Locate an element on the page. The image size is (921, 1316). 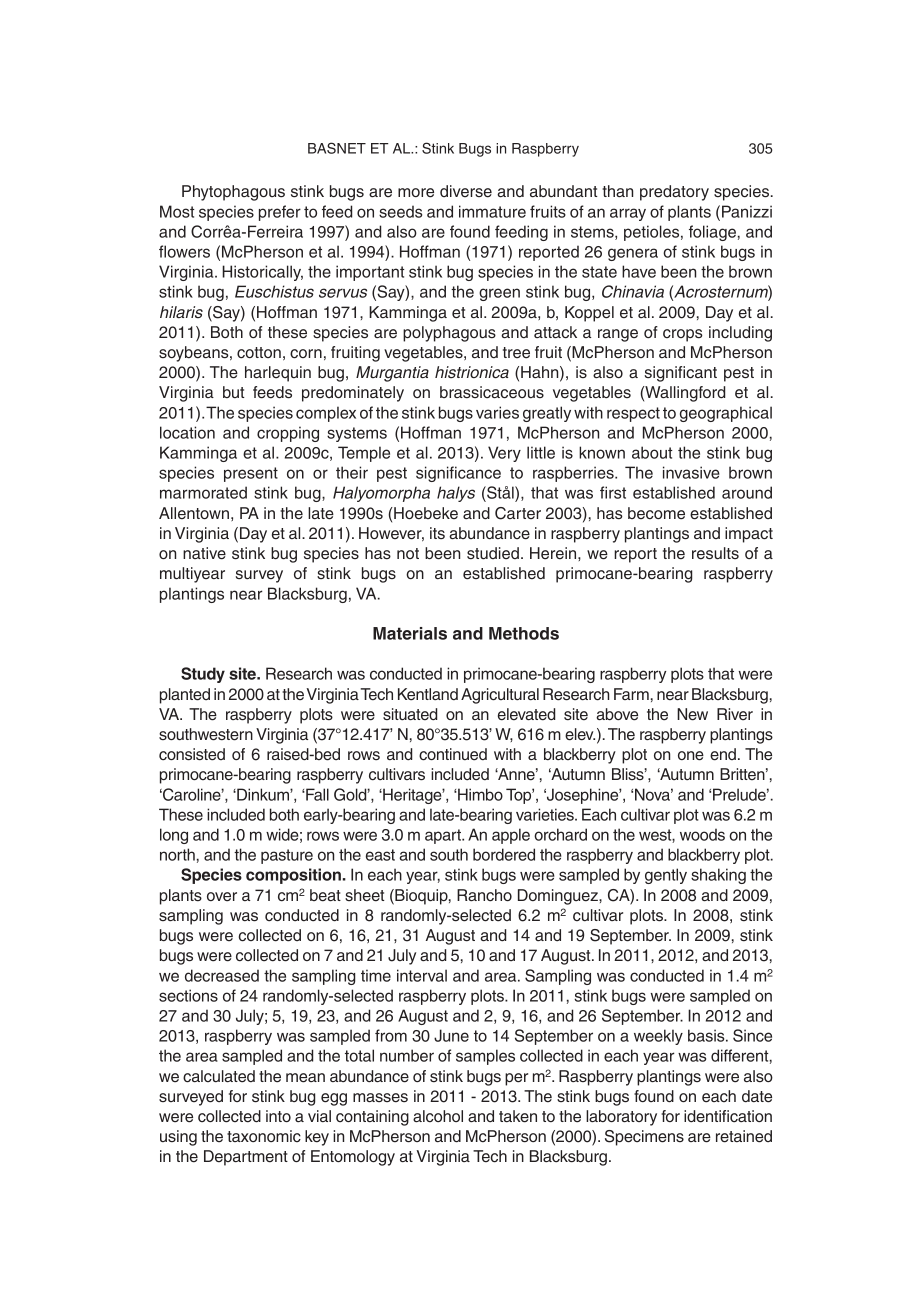
prefer is located at coordinates (280, 213).
